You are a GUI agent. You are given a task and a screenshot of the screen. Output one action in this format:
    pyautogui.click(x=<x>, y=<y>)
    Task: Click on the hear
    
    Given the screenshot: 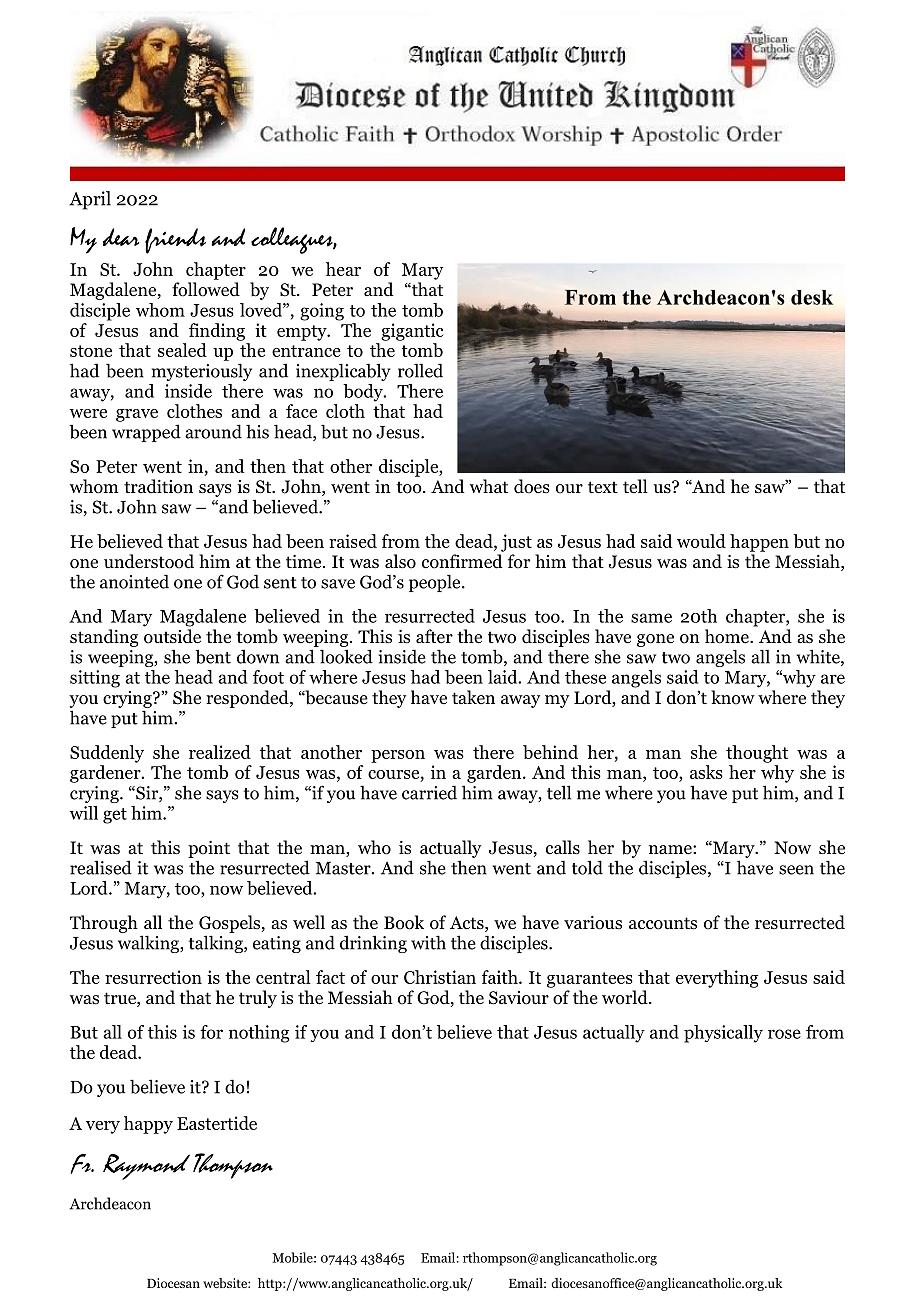 What is the action you would take?
    pyautogui.click(x=343, y=269)
